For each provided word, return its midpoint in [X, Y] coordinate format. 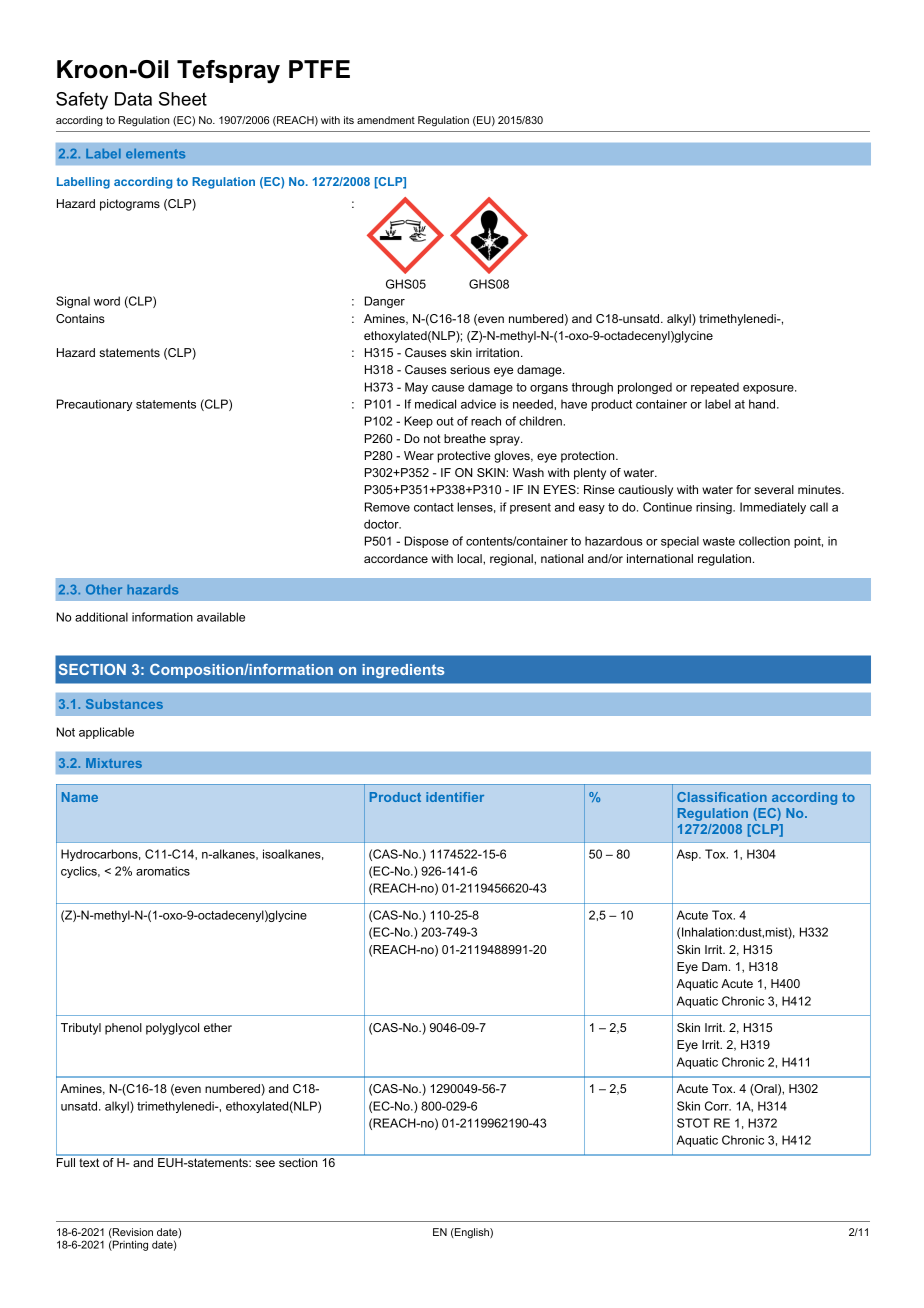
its [349, 120]
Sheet [183, 99]
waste [719, 541]
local [470, 558]
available [221, 617]
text [89, 1162]
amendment [386, 120]
